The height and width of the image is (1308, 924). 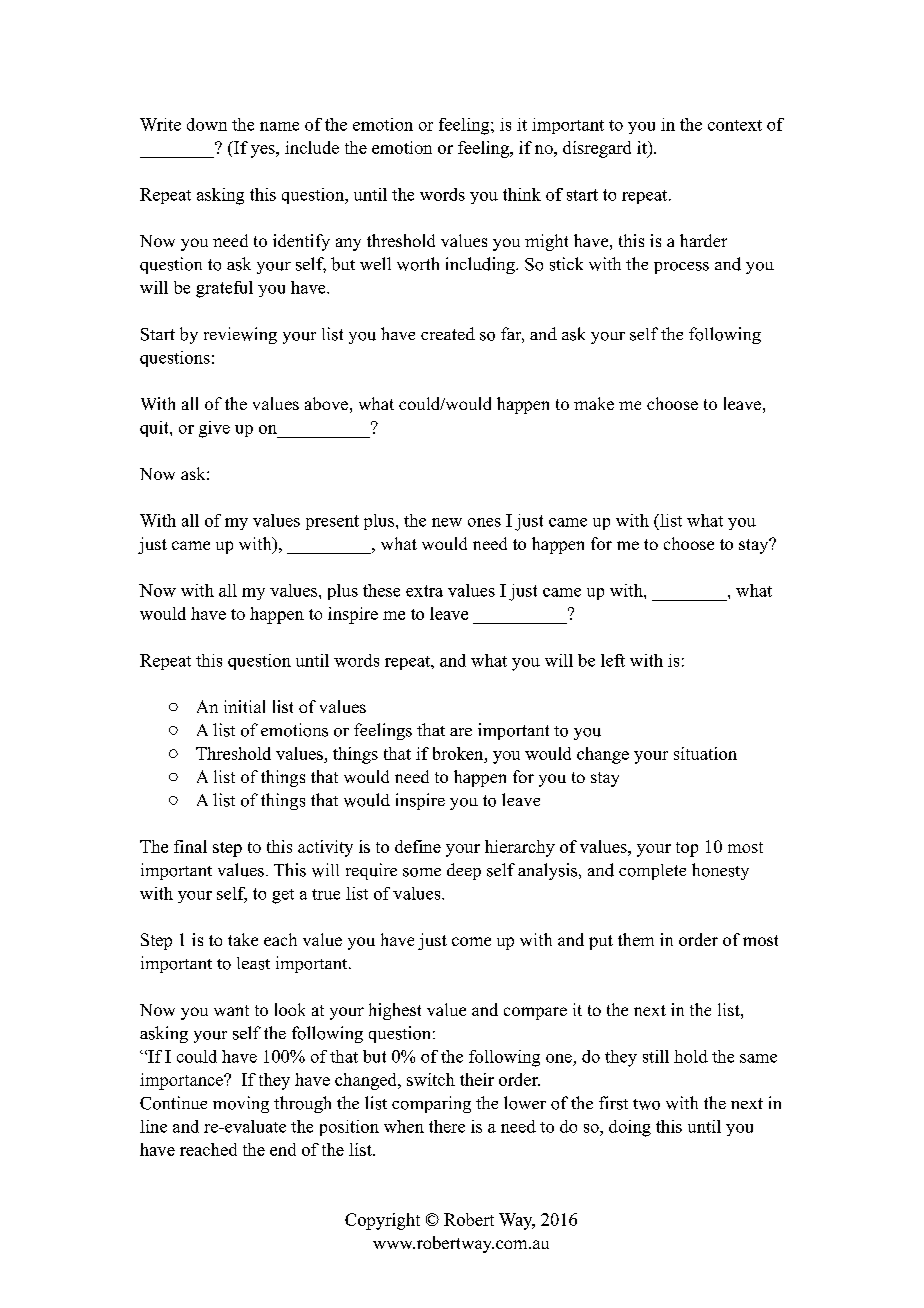 I want to click on make, so click(x=594, y=403).
